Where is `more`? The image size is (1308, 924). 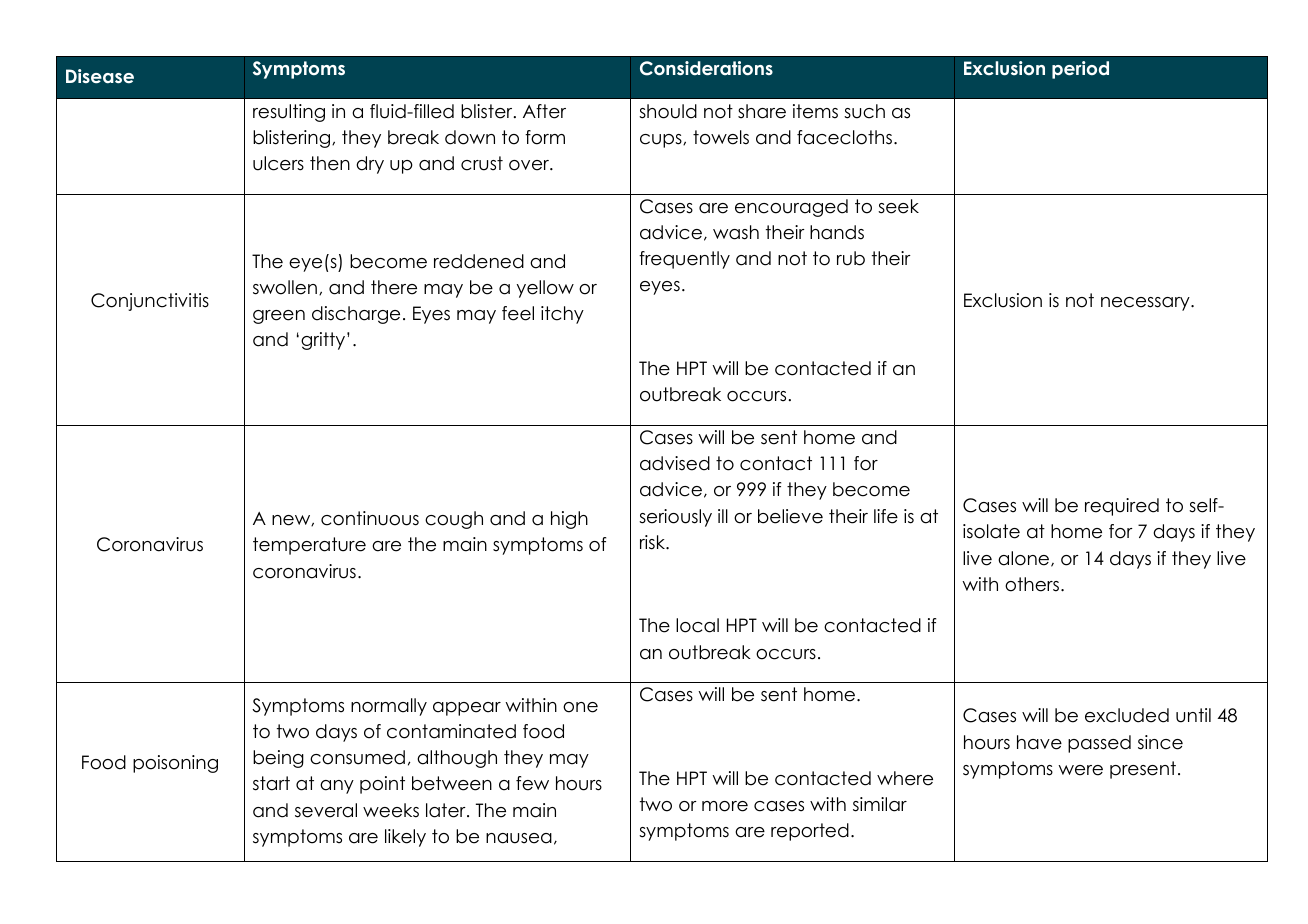
more is located at coordinates (725, 806).
